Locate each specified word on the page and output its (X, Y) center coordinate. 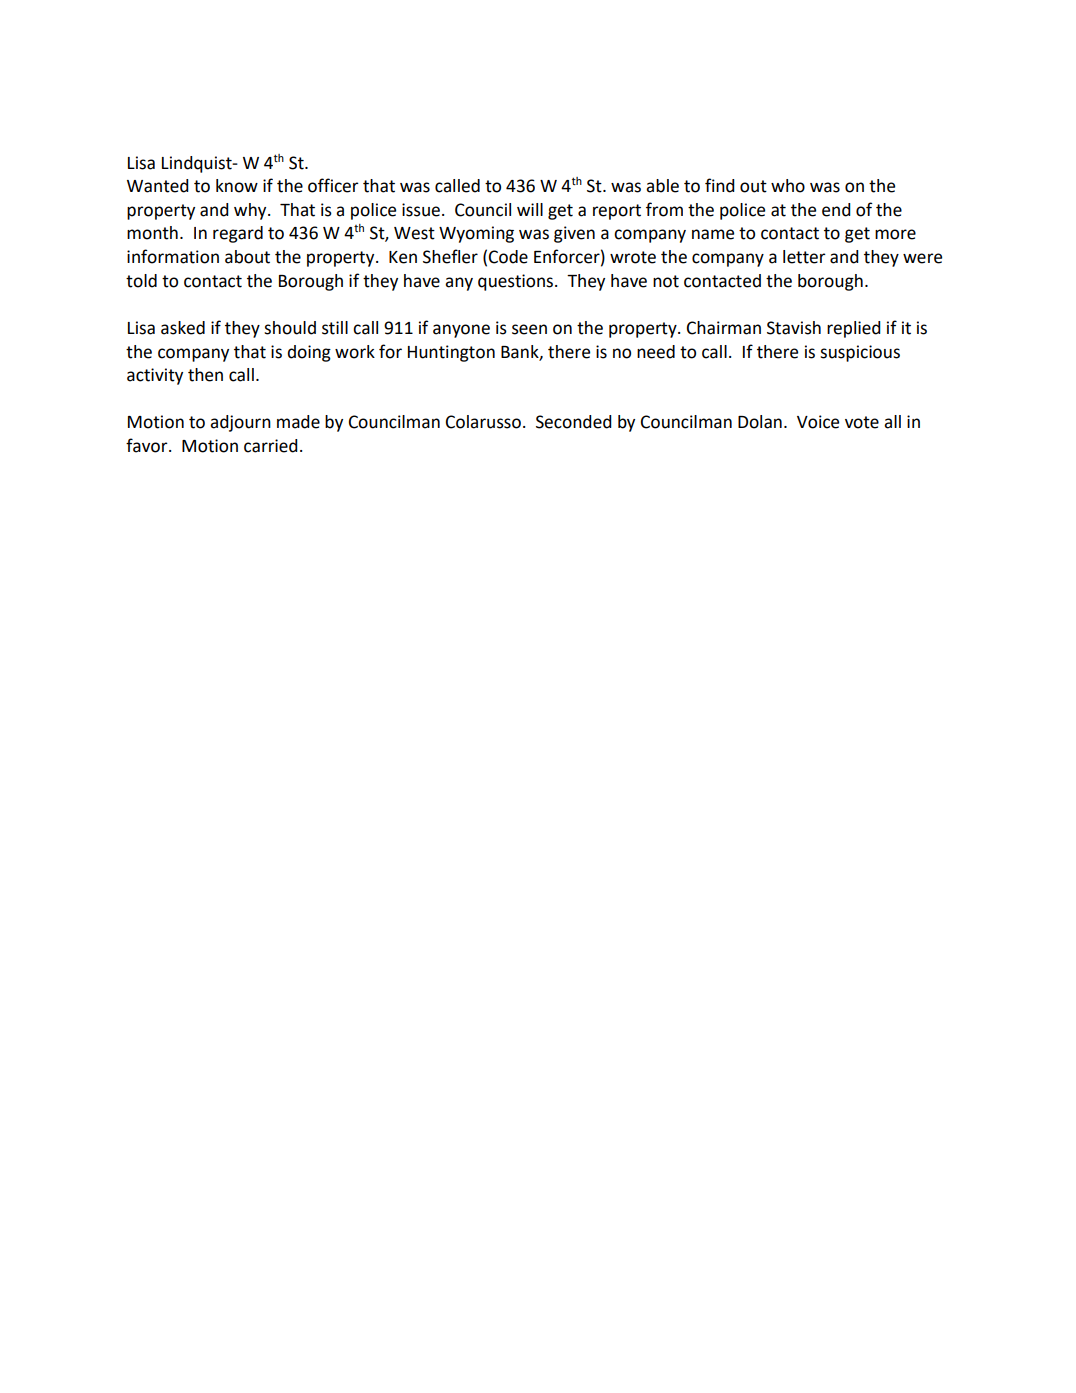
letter (804, 257)
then (205, 375)
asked (183, 328)
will (530, 209)
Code (508, 257)
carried (271, 446)
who (788, 186)
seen (529, 329)
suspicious (860, 353)
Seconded (574, 422)
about (247, 257)
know (237, 186)
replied (854, 329)
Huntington (451, 353)
